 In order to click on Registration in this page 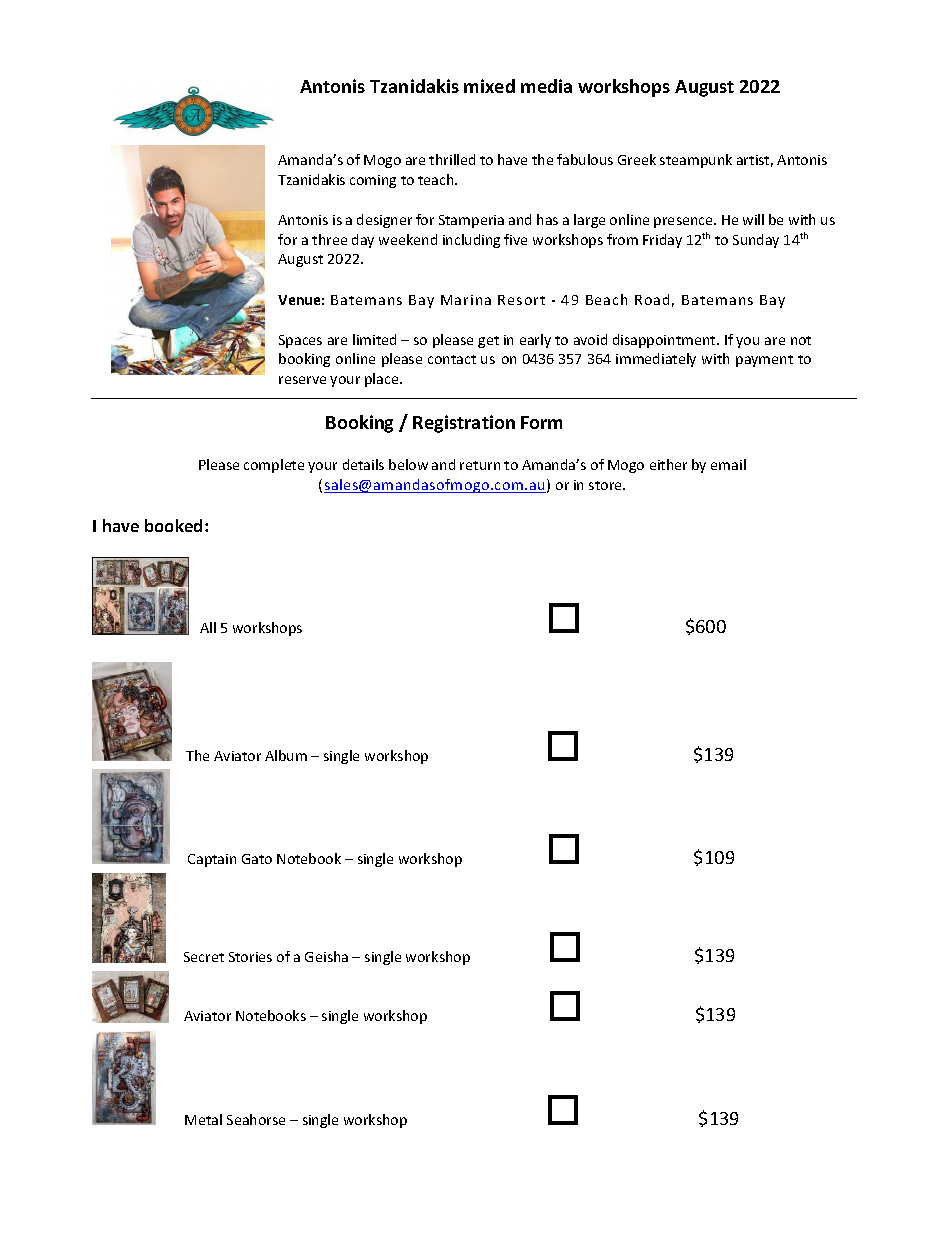, I will do `click(464, 424)`.
